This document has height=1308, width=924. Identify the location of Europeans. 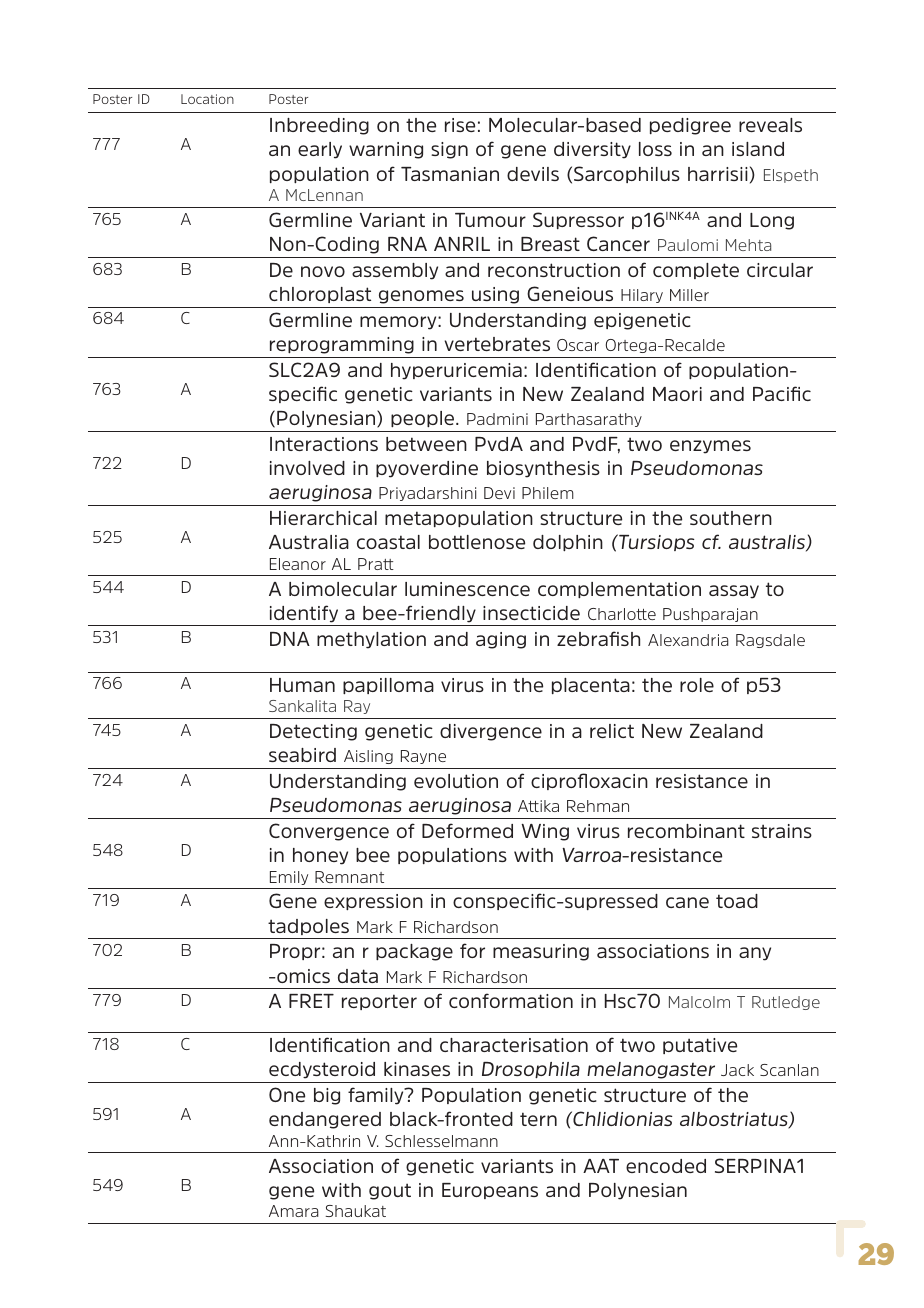
(490, 1191).
